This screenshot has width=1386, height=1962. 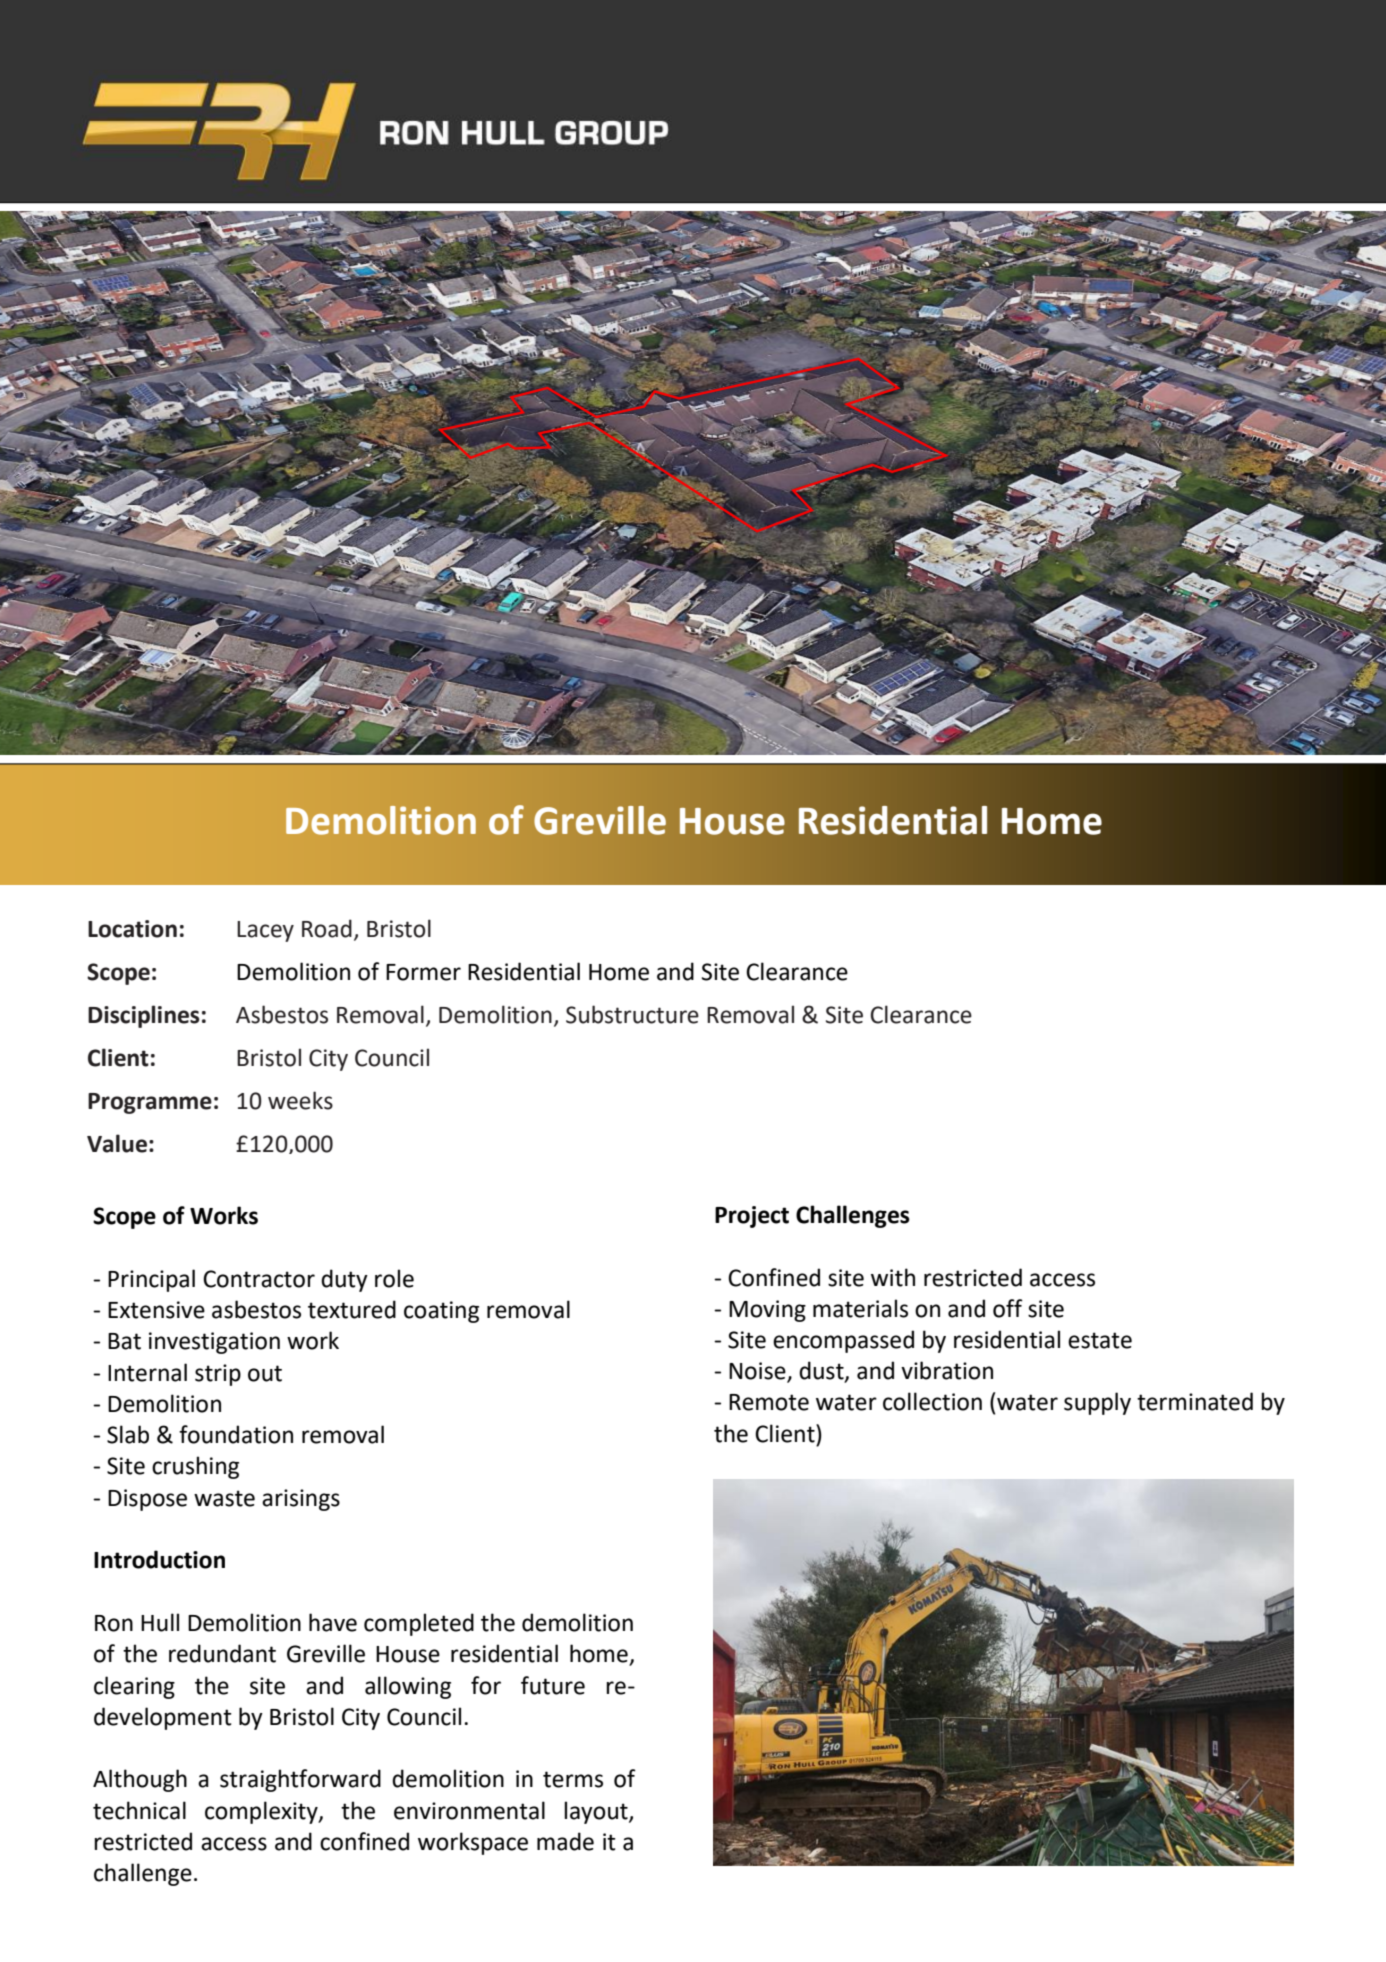 I want to click on Moving, so click(x=767, y=1311).
